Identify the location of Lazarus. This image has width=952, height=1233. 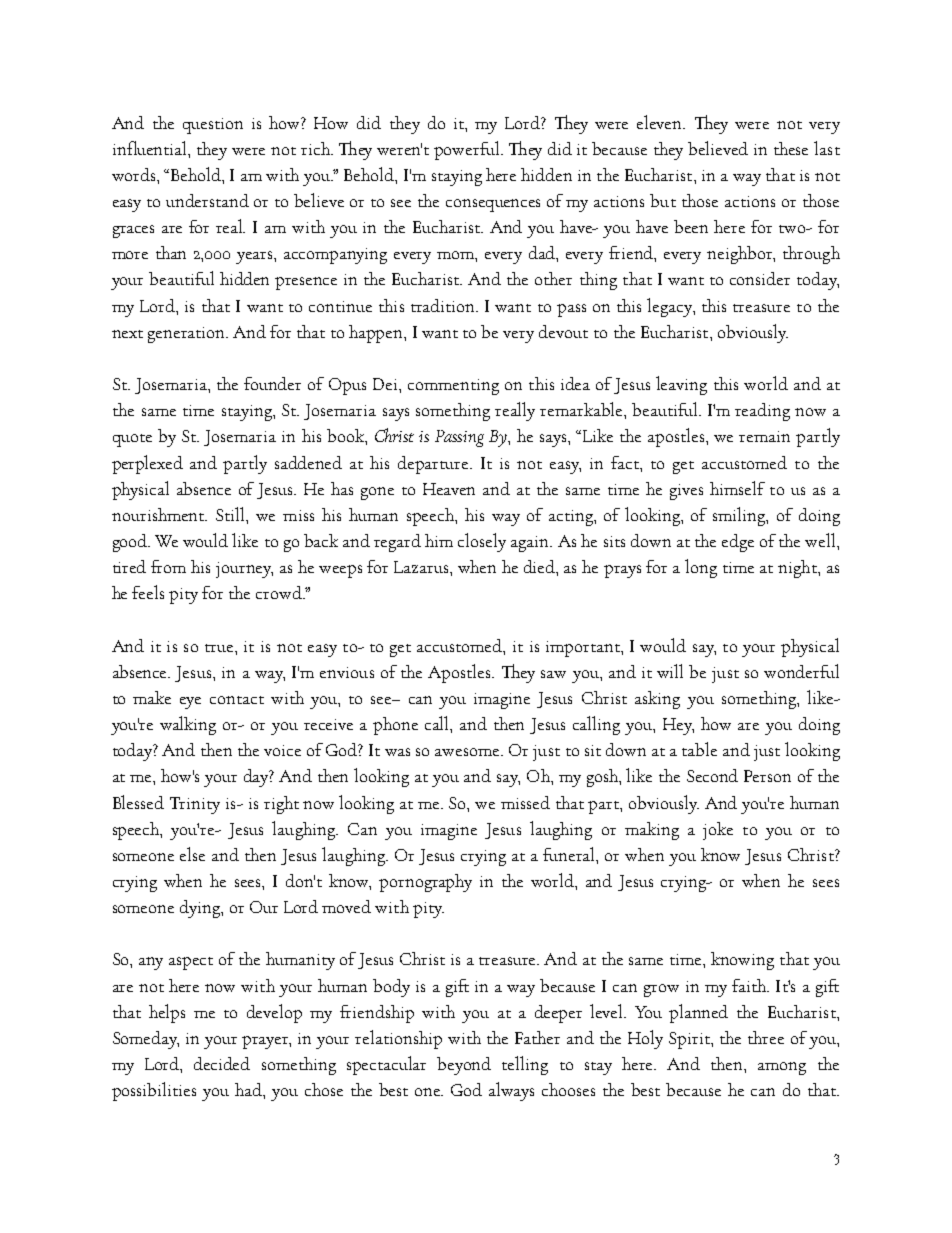
(422, 567).
